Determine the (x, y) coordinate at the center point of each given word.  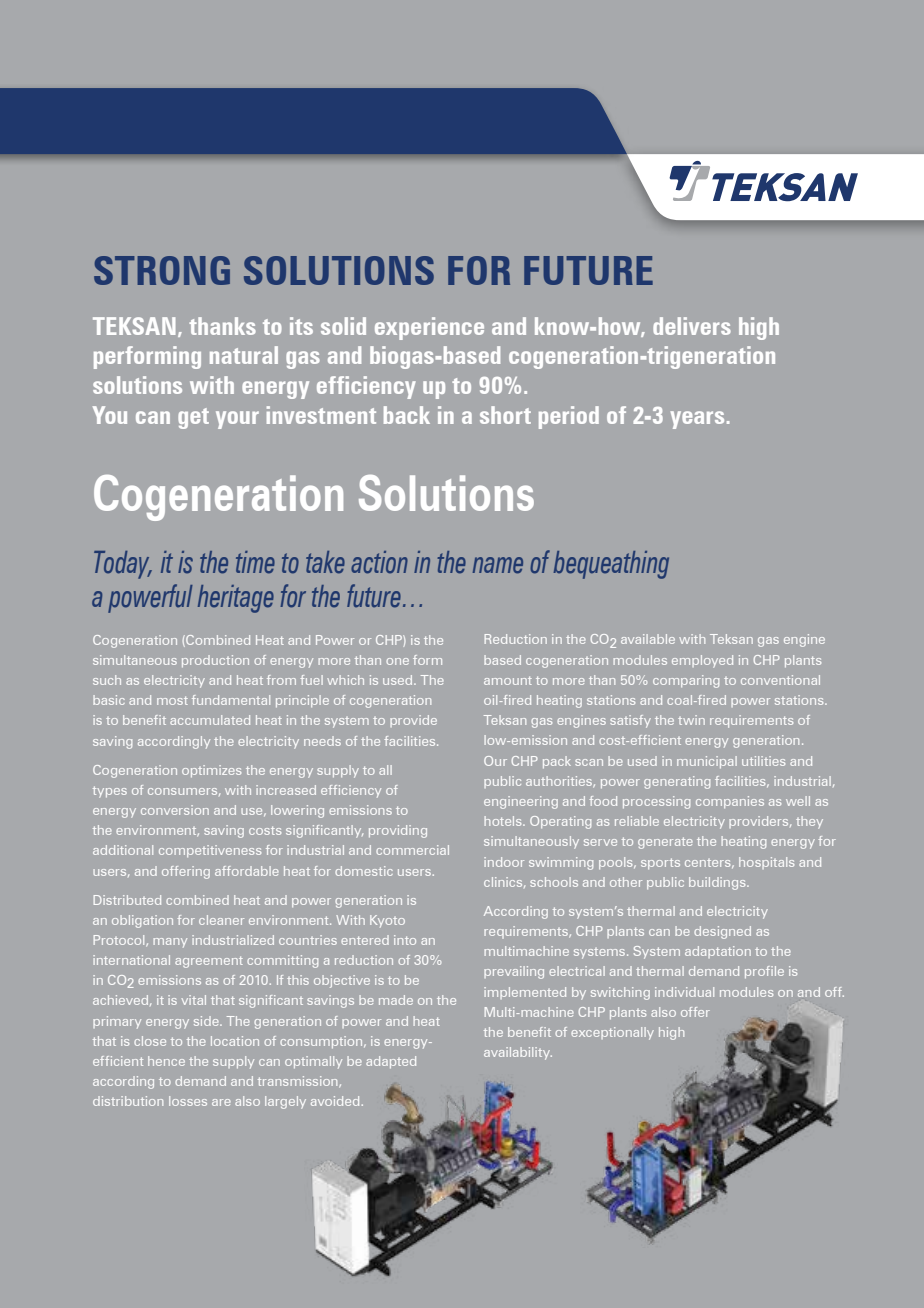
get (193, 418)
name (498, 565)
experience (429, 328)
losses (188, 1101)
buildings (718, 883)
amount (508, 680)
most (172, 700)
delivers (692, 326)
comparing (686, 681)
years (697, 420)
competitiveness (210, 851)
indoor (504, 862)
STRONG (162, 270)
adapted (391, 1062)
